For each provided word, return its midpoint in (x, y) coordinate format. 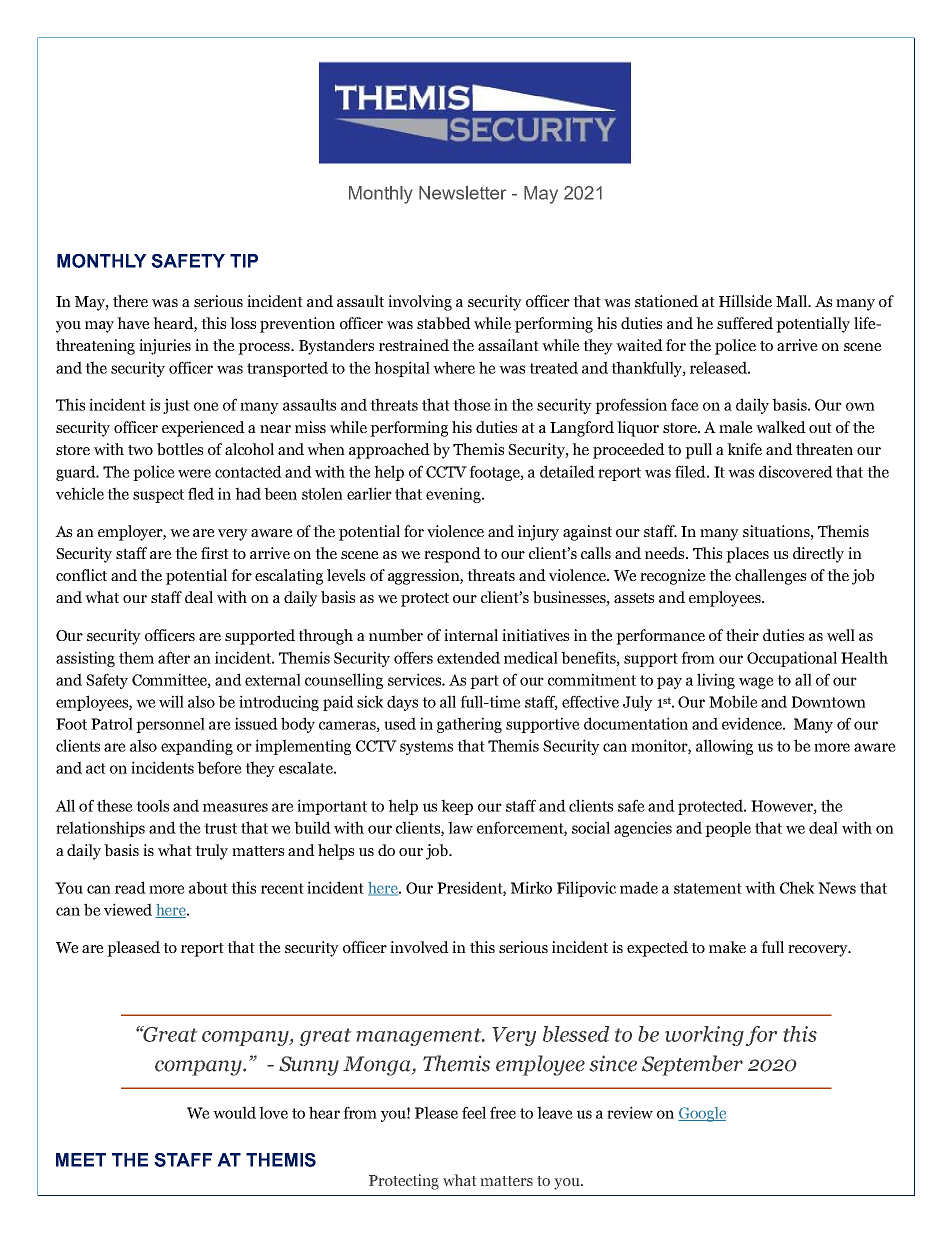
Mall (793, 301)
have (133, 323)
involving (420, 303)
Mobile (733, 701)
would (234, 1112)
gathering (469, 725)
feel (474, 1112)
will (171, 701)
